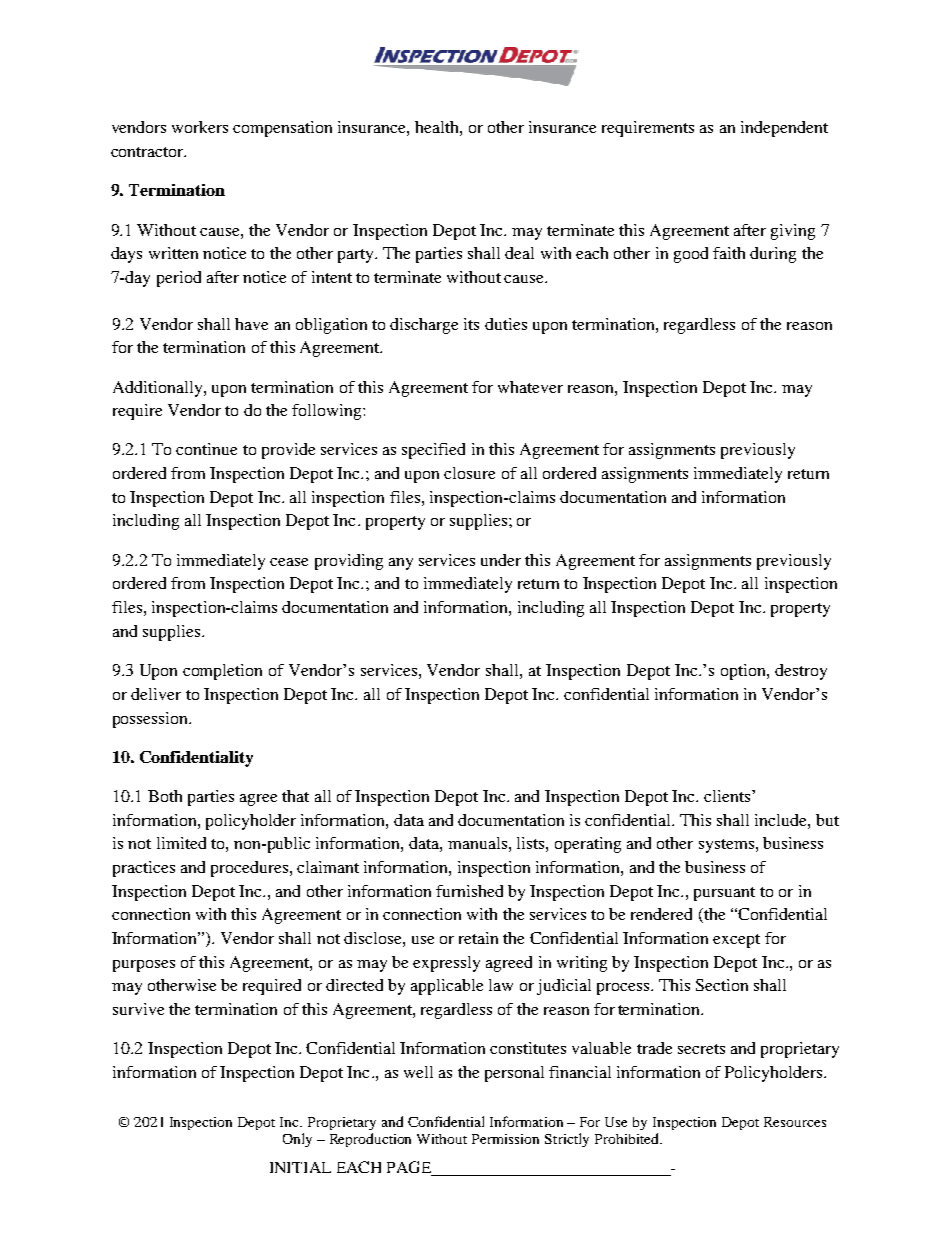  What do you see at coordinates (784, 129) in the screenshot?
I see `independent` at bounding box center [784, 129].
